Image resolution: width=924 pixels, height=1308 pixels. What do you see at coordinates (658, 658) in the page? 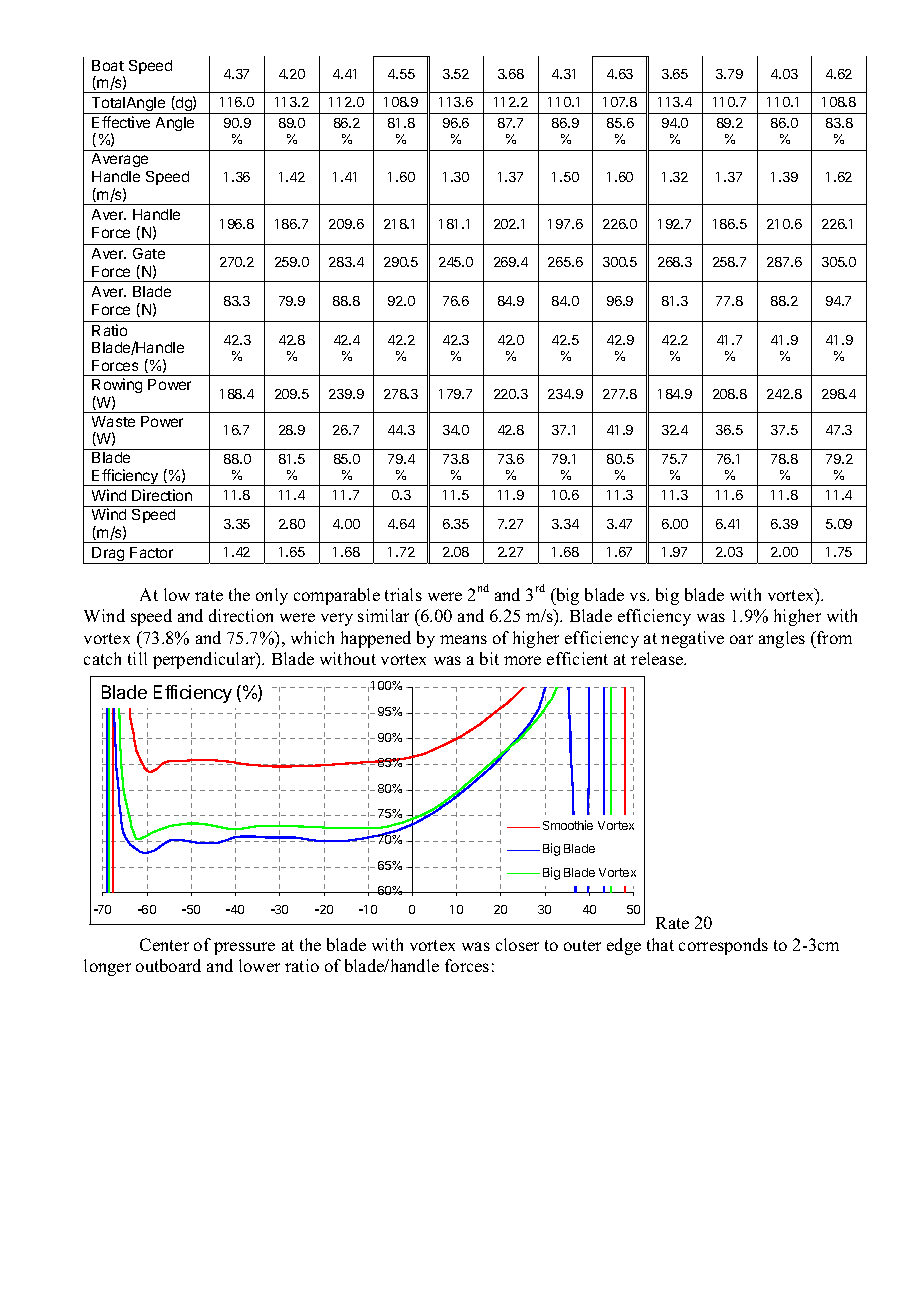
I see `release` at bounding box center [658, 658].
